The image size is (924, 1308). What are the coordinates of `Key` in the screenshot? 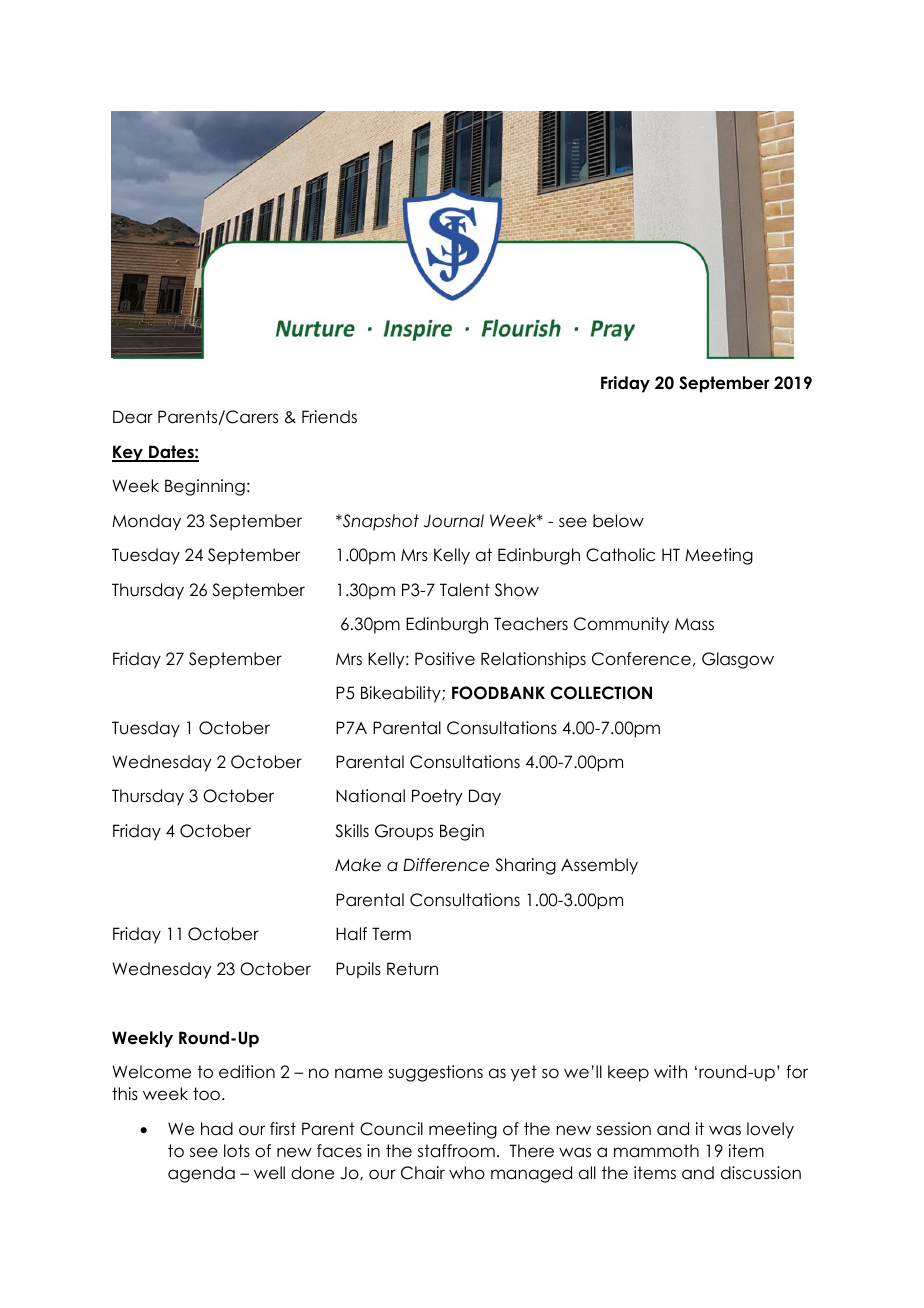 It's located at (128, 453).
